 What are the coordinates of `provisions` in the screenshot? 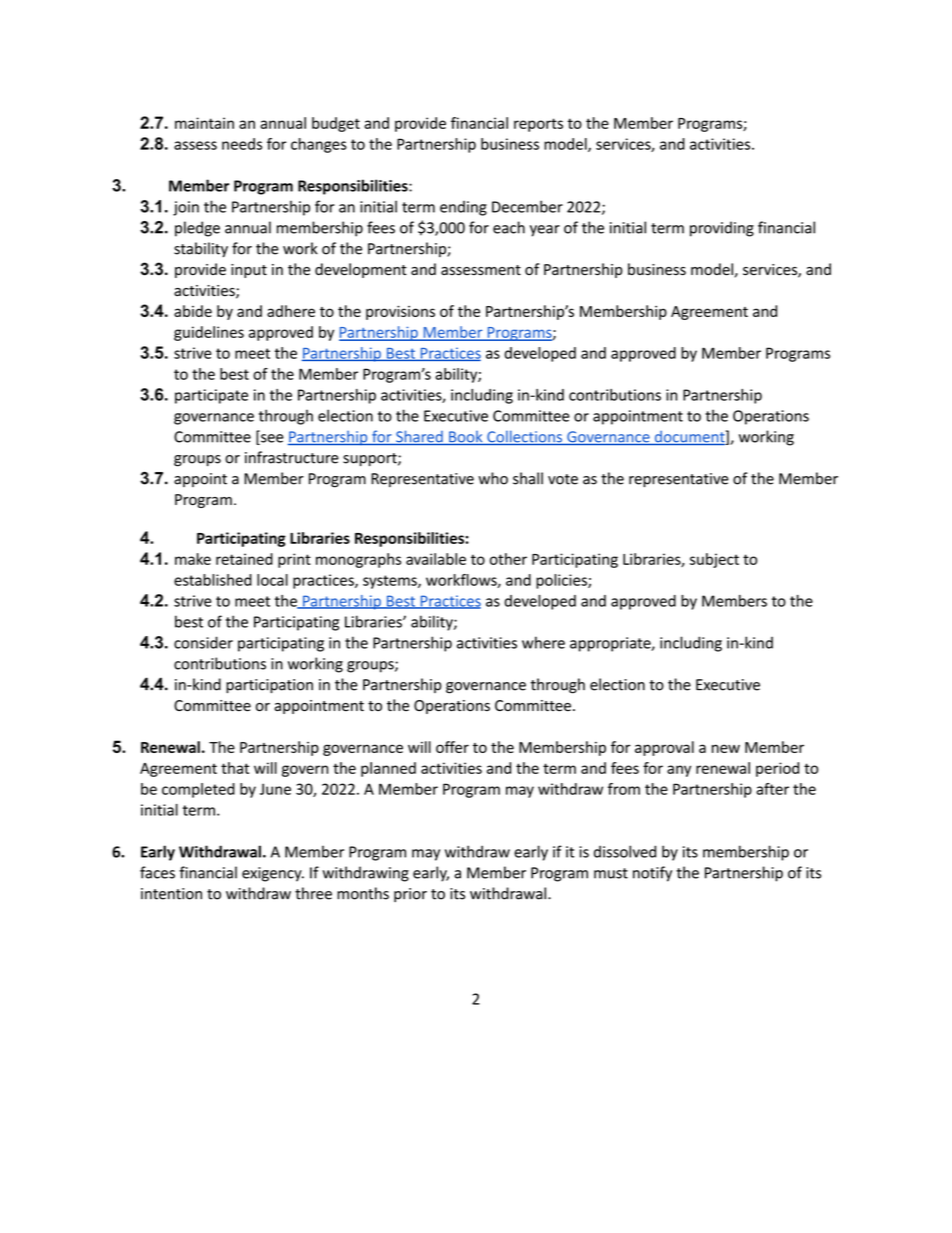 It's located at (400, 312).
